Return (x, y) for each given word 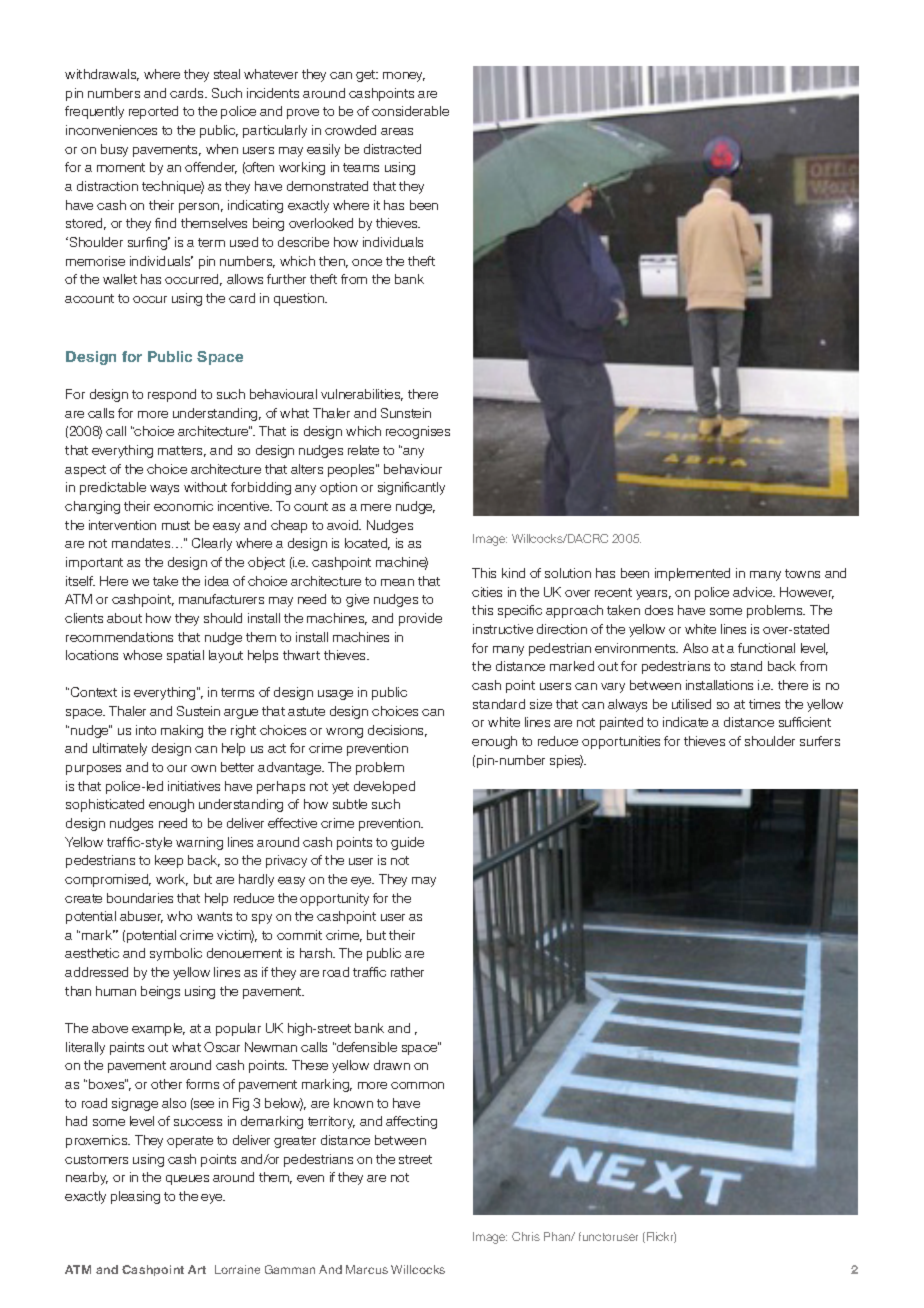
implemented (692, 574)
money (404, 77)
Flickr (660, 1237)
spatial (185, 656)
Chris (526, 1236)
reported (153, 112)
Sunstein (406, 413)
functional (766, 648)
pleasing (135, 1197)
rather (407, 972)
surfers (820, 741)
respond (172, 395)
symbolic (176, 954)
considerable (410, 111)
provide (420, 619)
